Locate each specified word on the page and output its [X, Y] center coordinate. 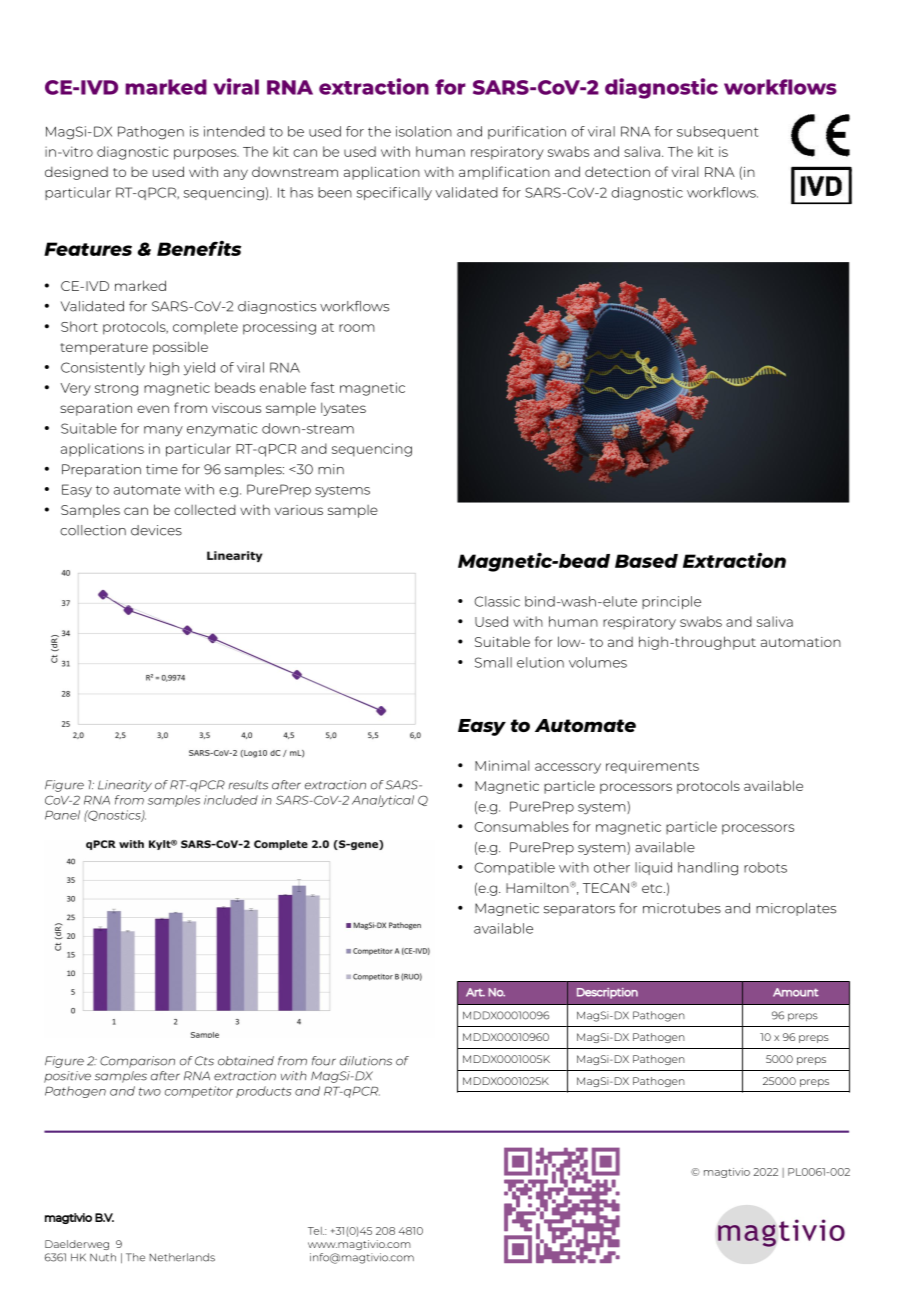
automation [801, 642]
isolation [424, 131]
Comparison [137, 1062]
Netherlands [182, 1257]
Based [646, 561]
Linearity [125, 786]
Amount [796, 992]
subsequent [717, 132]
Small [493, 662]
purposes [206, 154]
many [163, 431]
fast [322, 387]
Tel [316, 1231]
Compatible [514, 868]
